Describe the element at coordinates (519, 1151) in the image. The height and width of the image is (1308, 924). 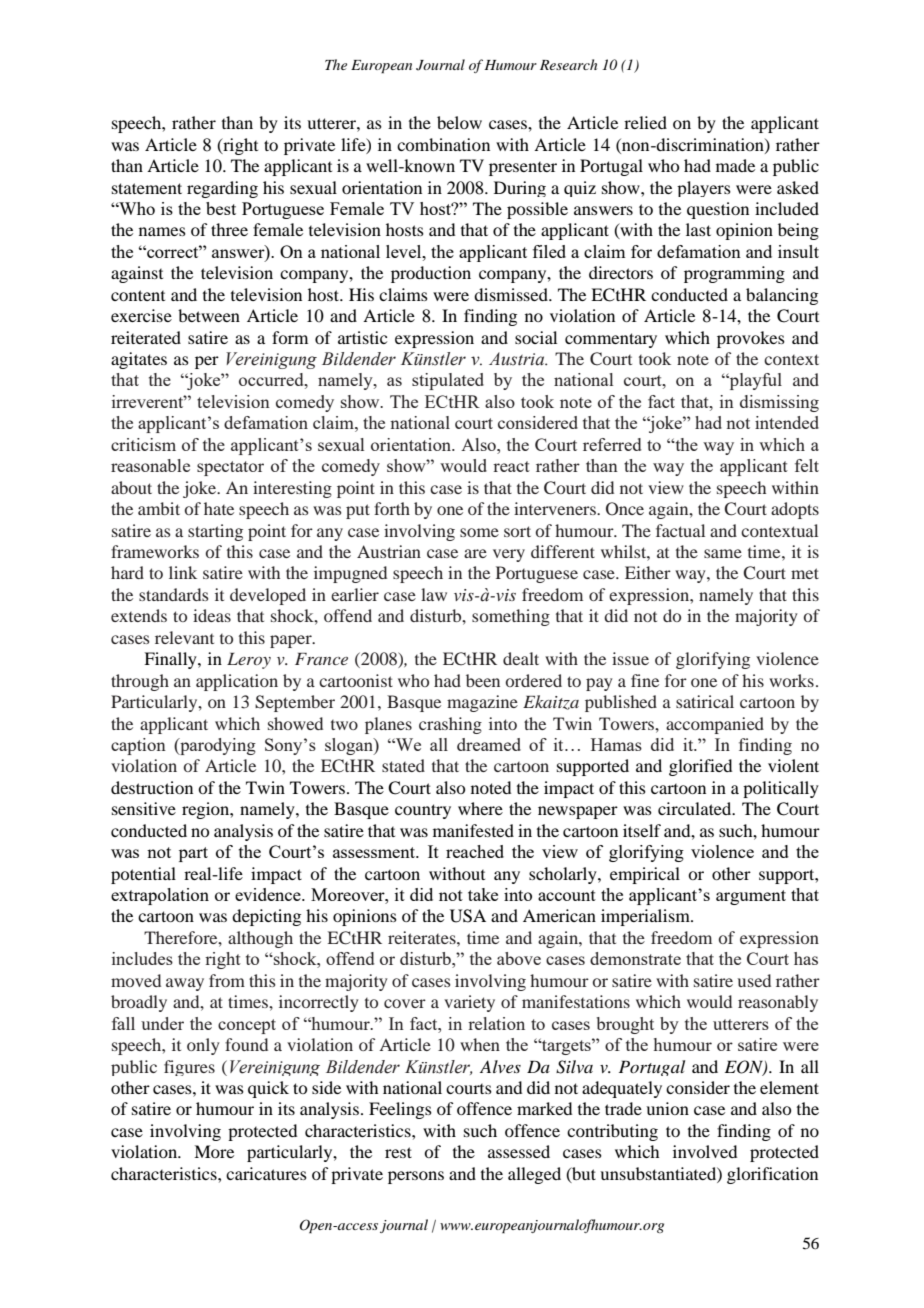
I see `assessed` at that location.
